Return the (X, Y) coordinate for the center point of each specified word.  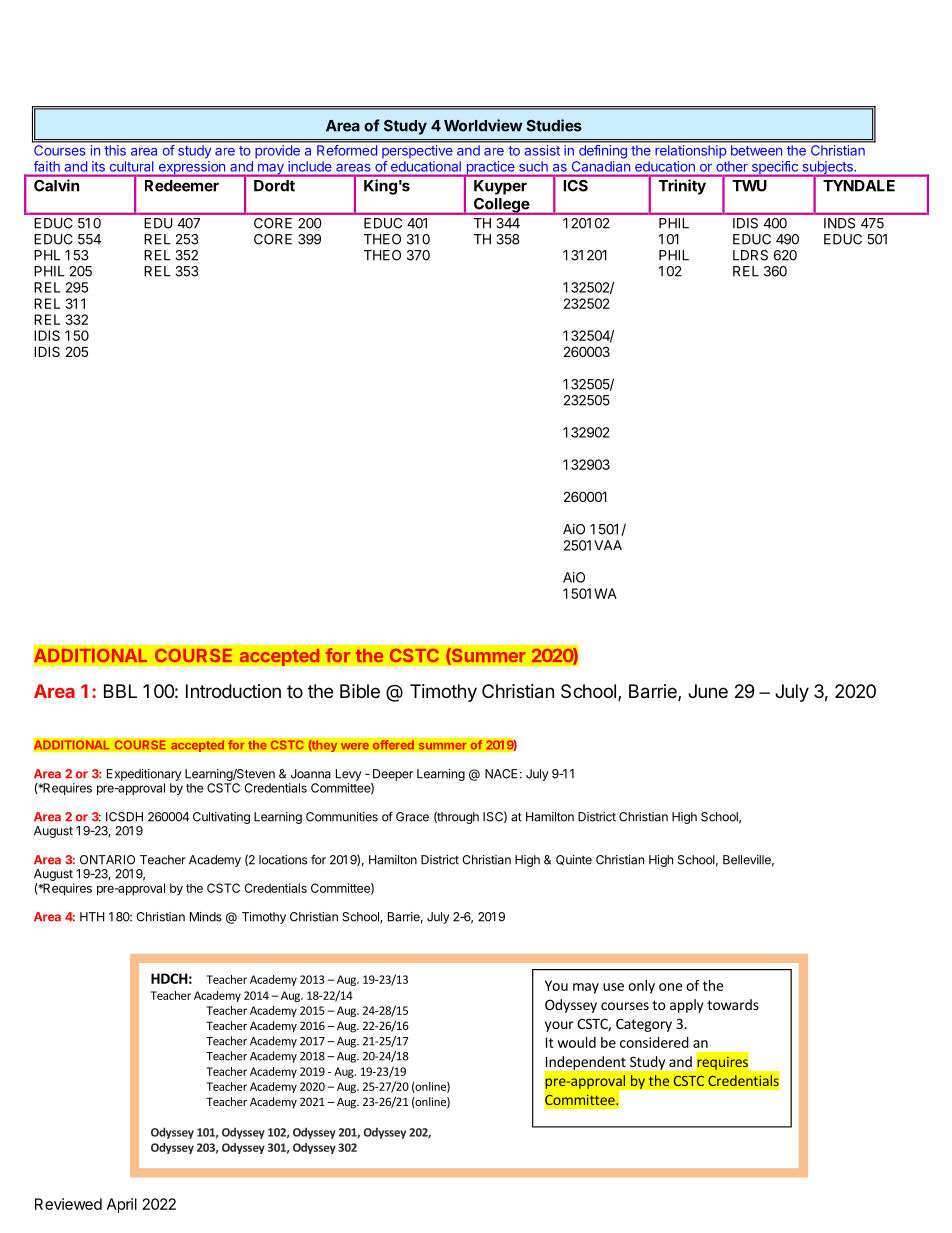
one (670, 987)
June (708, 691)
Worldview (483, 125)
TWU (749, 186)
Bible (360, 691)
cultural (131, 166)
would (576, 1042)
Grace (412, 817)
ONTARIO (107, 860)
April (122, 1205)
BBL (120, 691)
